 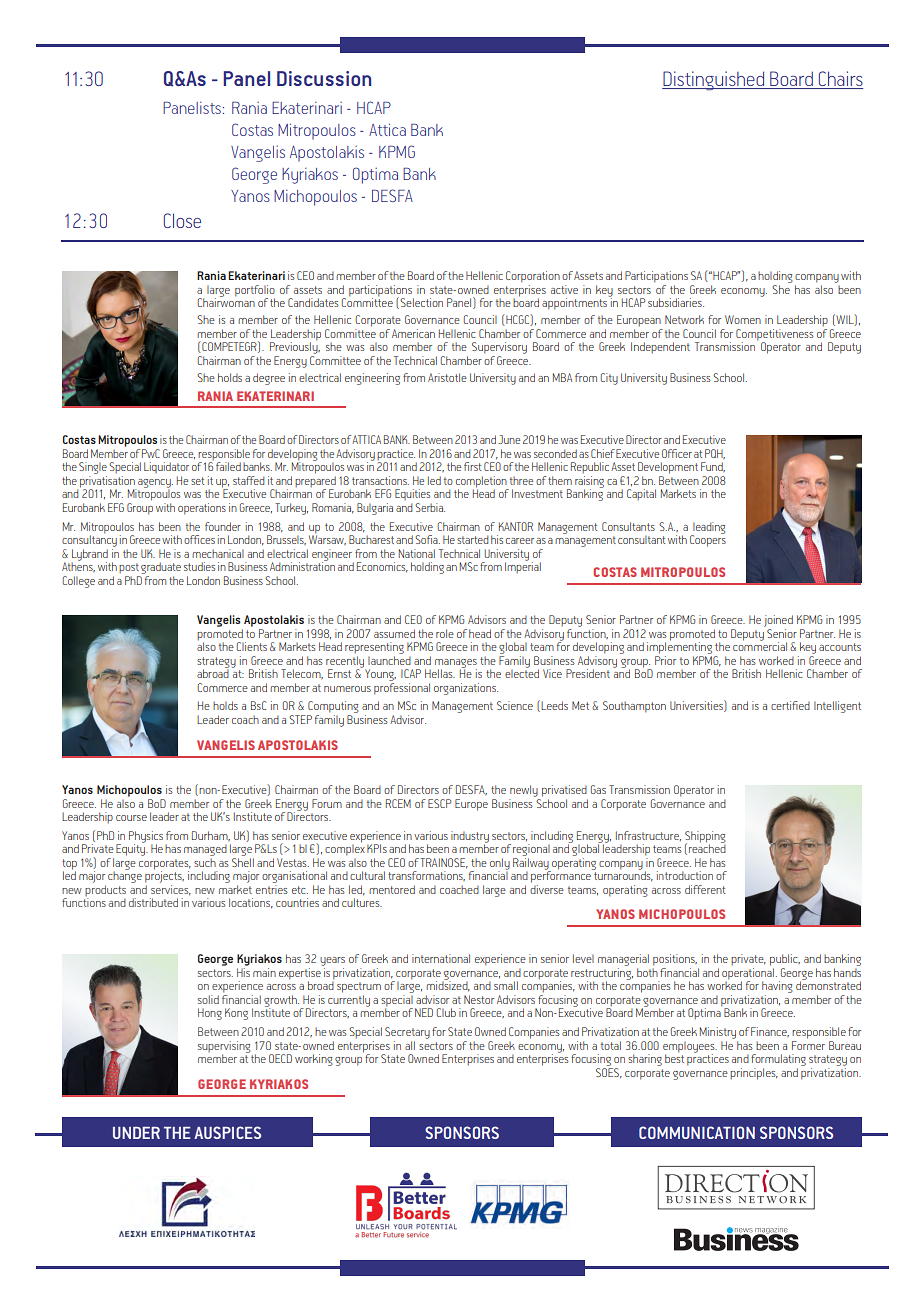 I want to click on Chairwoman, so click(x=226, y=301).
